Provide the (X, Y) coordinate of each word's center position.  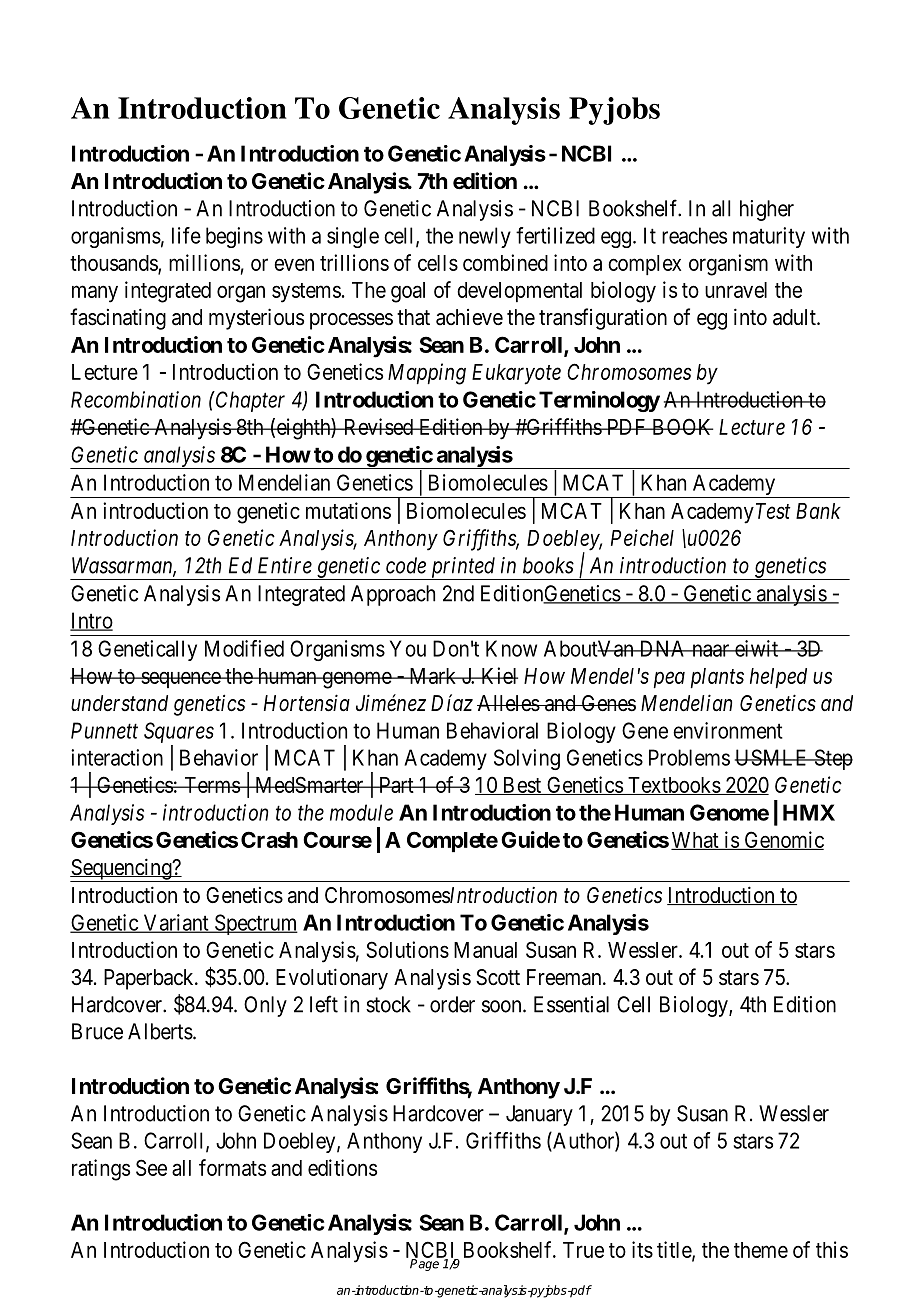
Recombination (136, 399)
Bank (818, 511)
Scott (498, 977)
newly (485, 237)
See (151, 1167)
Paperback (150, 979)
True (583, 1250)
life (186, 235)
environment (728, 730)
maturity (769, 237)
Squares (179, 732)
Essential (571, 1004)
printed (463, 568)
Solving (527, 759)
